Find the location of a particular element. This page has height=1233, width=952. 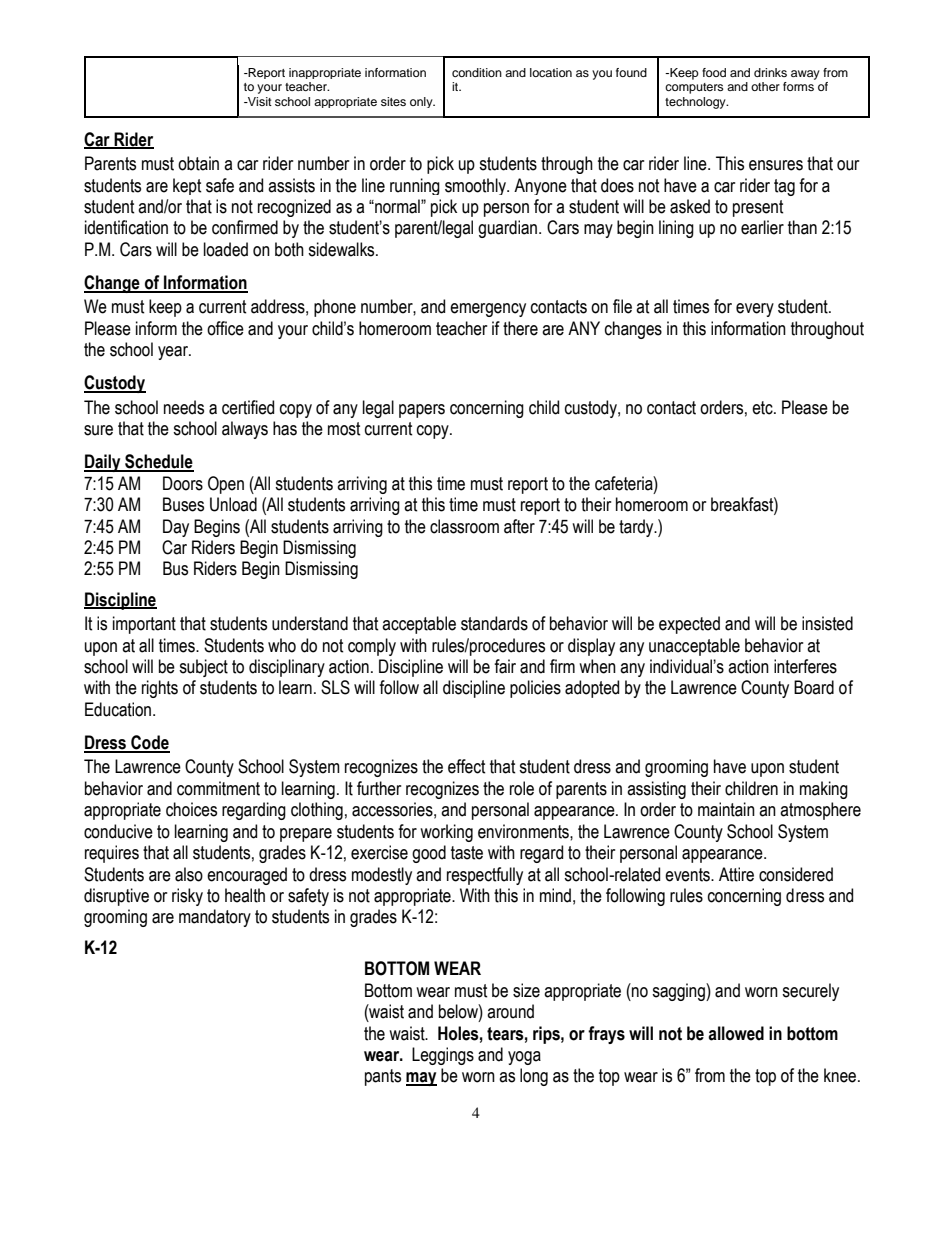

Attire is located at coordinates (736, 874).
